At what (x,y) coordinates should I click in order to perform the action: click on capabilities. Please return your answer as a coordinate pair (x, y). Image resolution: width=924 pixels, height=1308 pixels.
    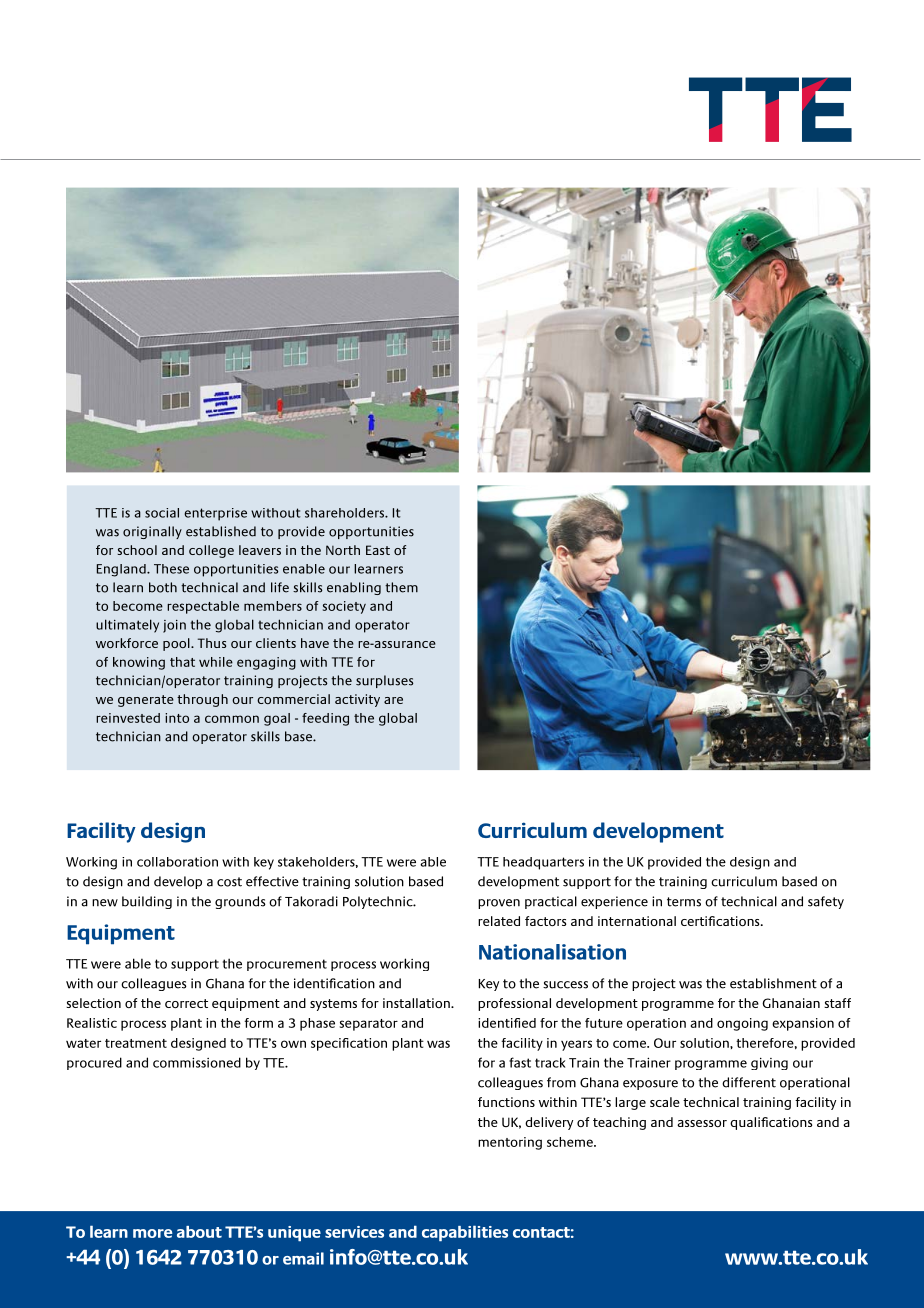
    Looking at the image, I should click on (465, 1233).
